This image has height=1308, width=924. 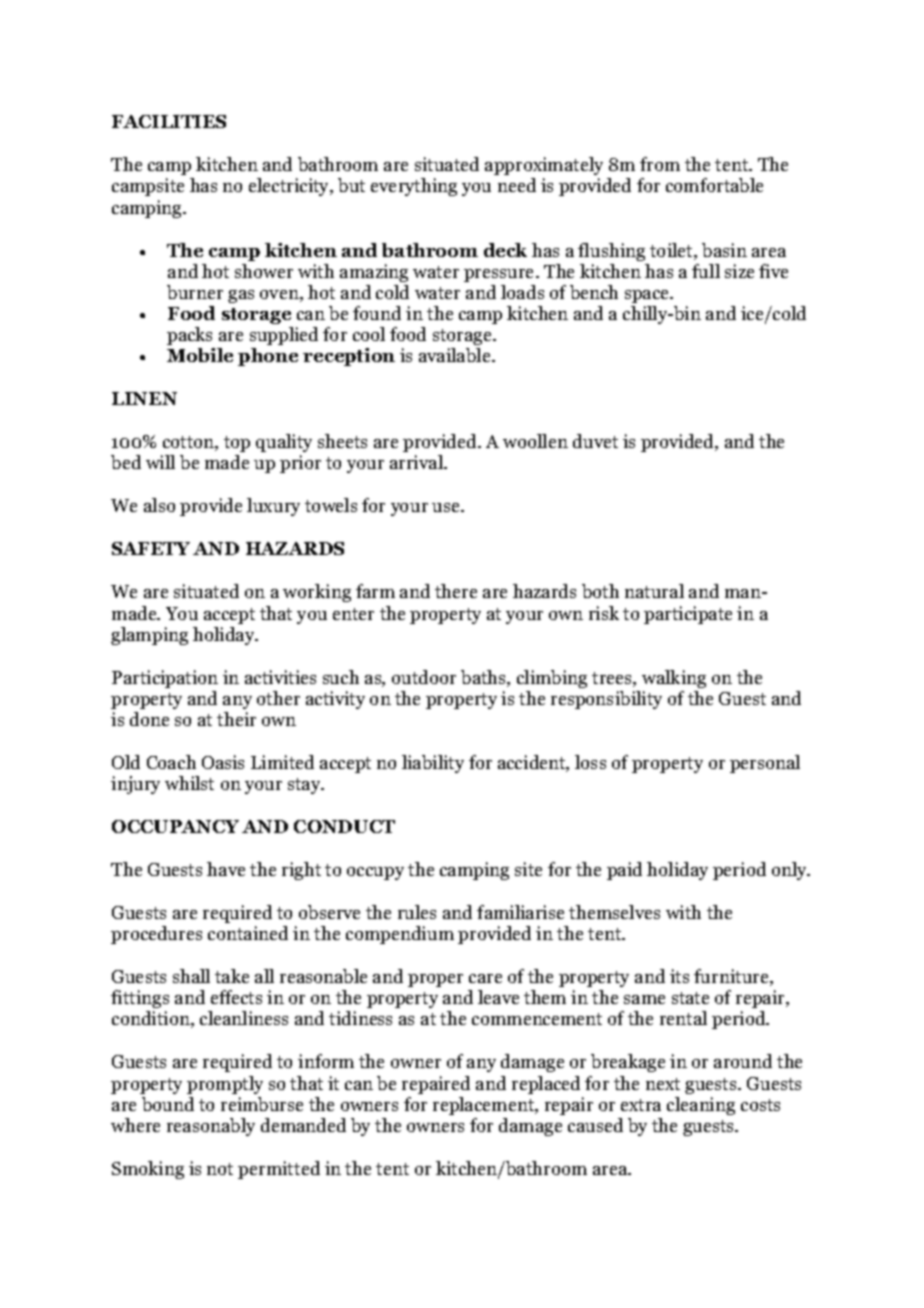 I want to click on liability, so click(x=433, y=764).
